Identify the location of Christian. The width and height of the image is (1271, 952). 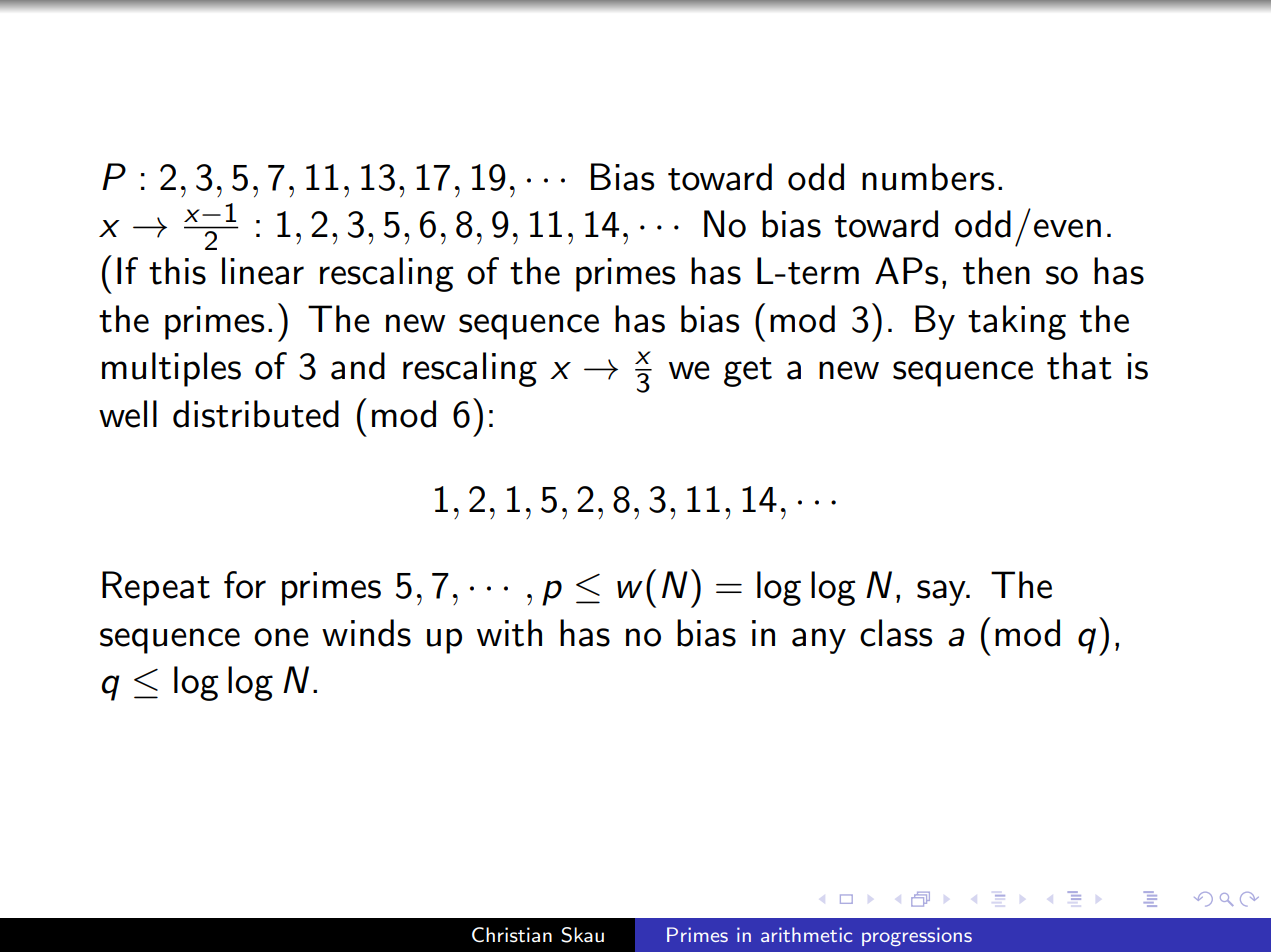
(512, 935).
